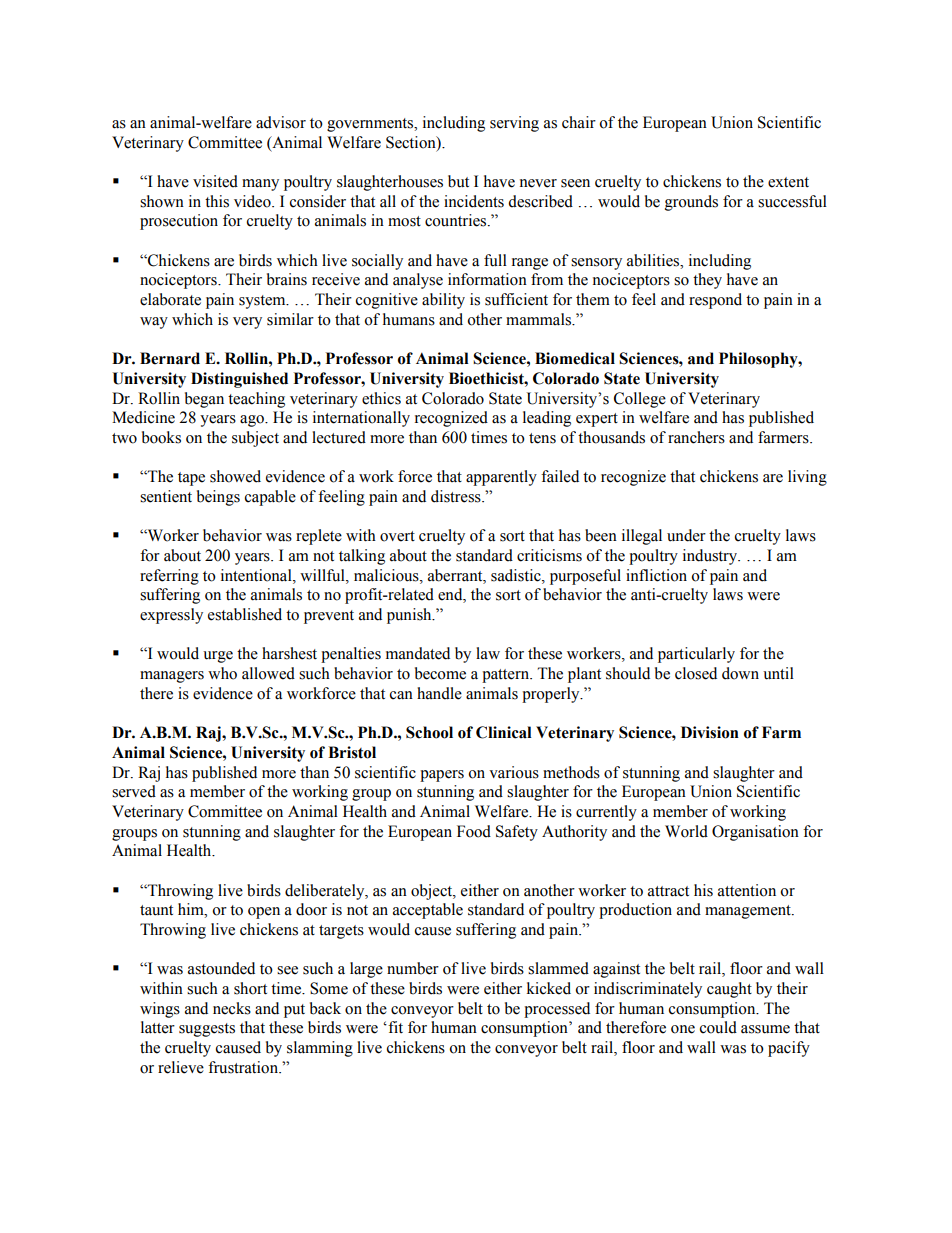 This screenshot has width=952, height=1233. I want to click on extent, so click(788, 182).
